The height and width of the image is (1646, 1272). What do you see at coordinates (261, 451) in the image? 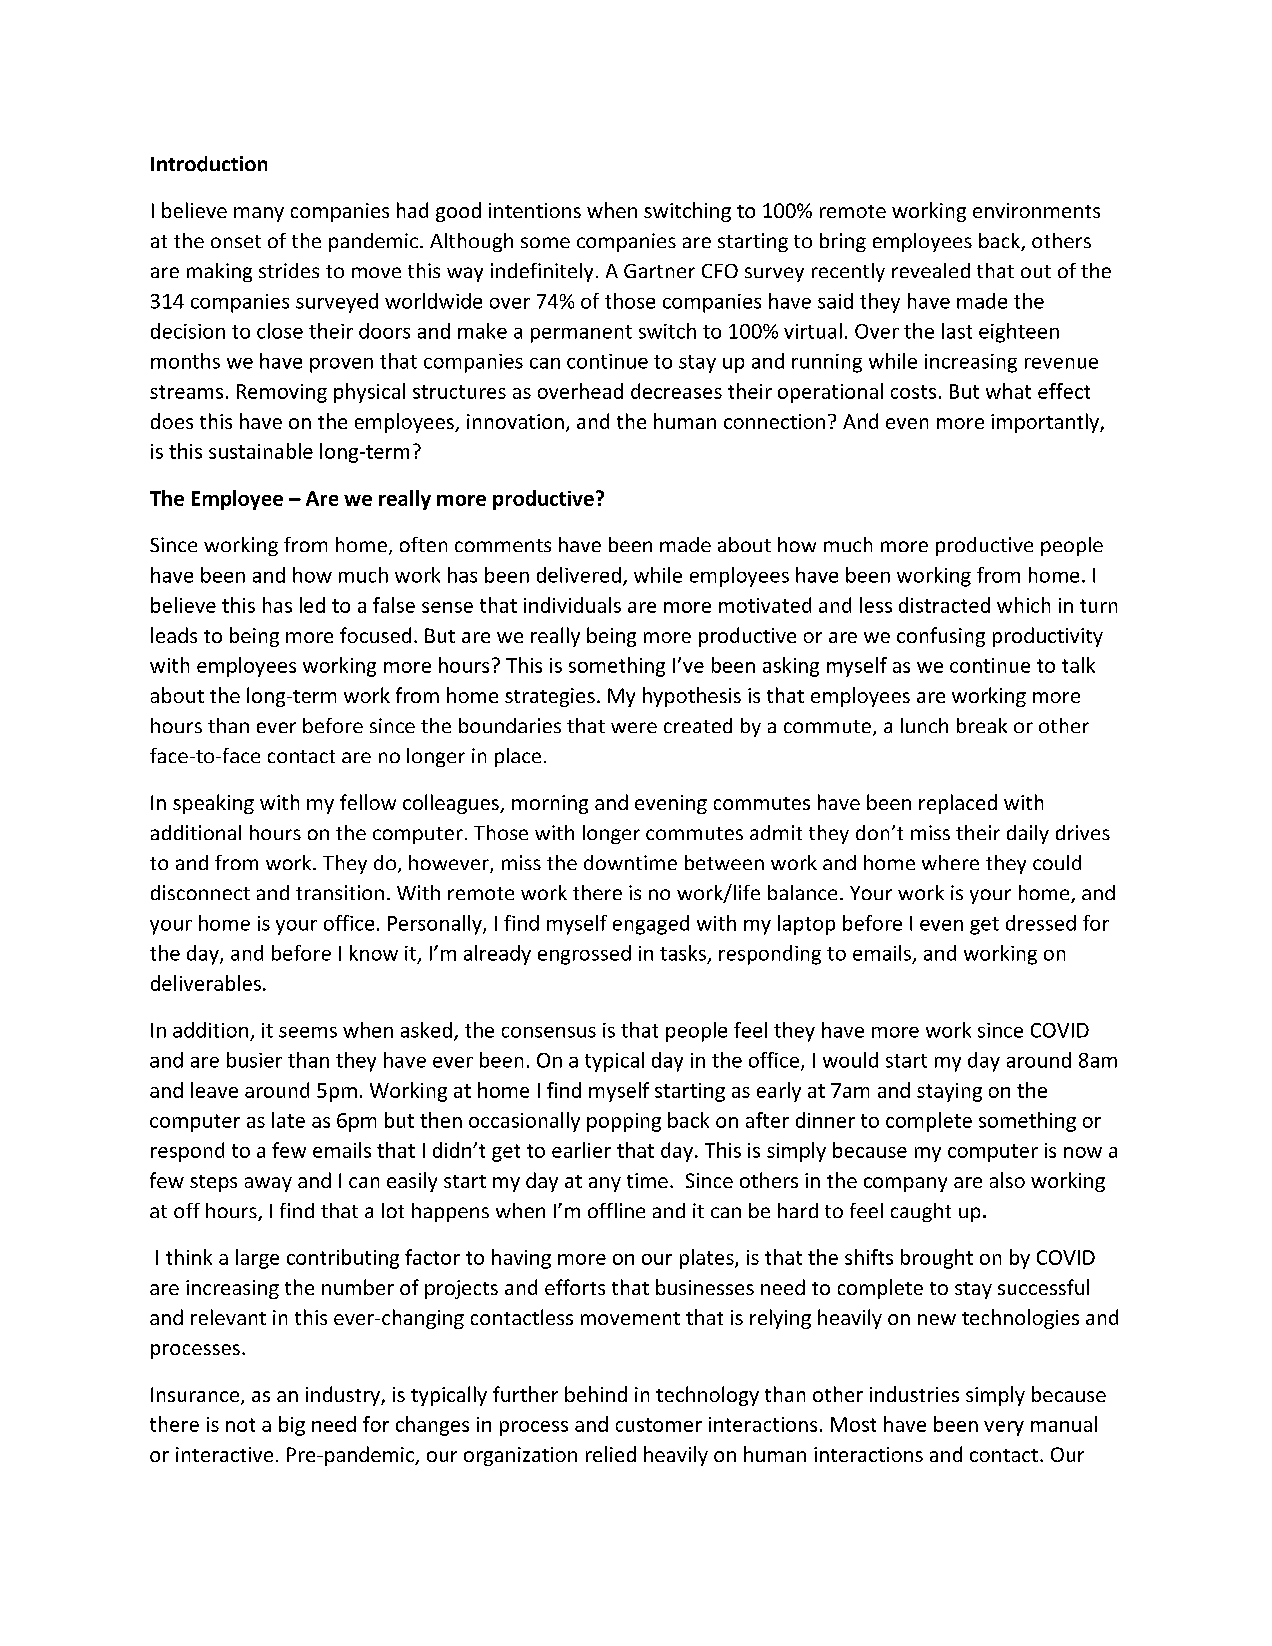
I see `sustainable` at bounding box center [261, 451].
